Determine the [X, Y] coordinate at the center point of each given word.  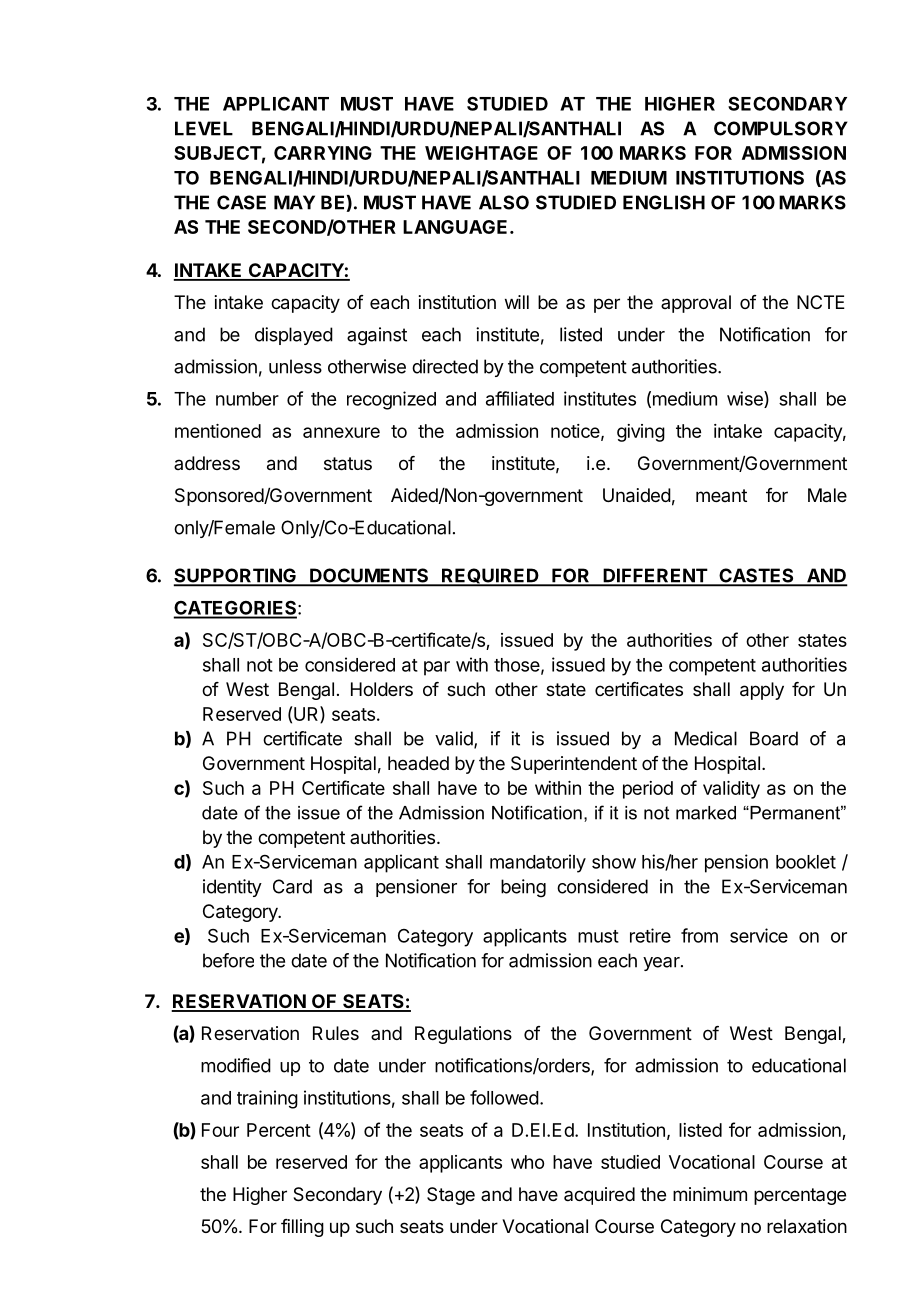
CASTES [756, 576]
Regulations [463, 1035]
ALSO [504, 202]
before [228, 960]
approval [696, 304]
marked [706, 813]
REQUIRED [490, 577]
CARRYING [323, 153]
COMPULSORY [781, 128]
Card [292, 886]
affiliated [520, 398]
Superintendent [574, 765]
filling [302, 1228]
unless [295, 366]
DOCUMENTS [369, 576]
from [699, 935]
